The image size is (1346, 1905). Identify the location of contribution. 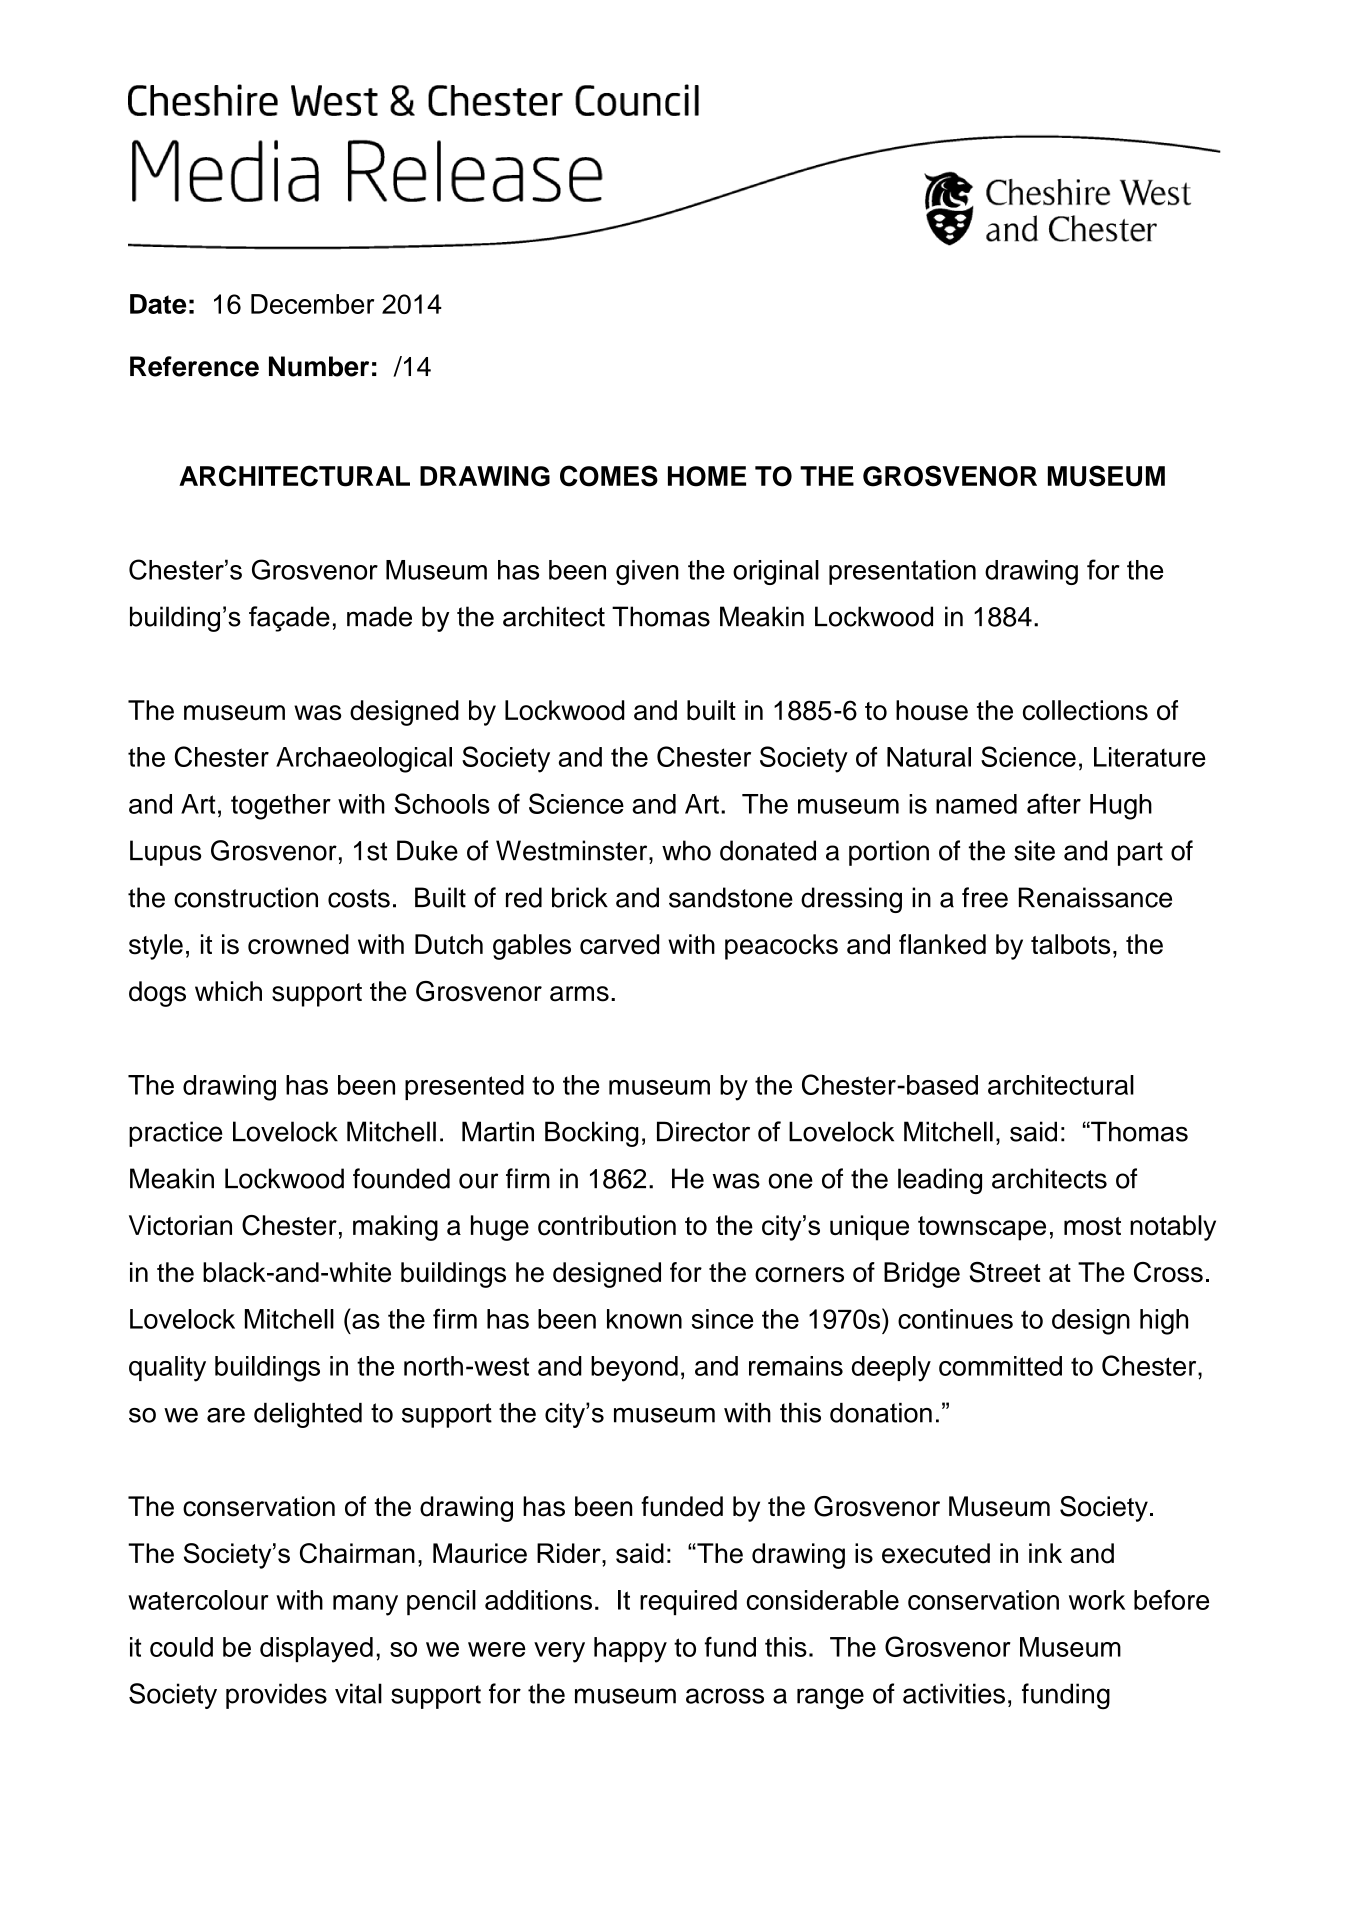
(607, 1225).
